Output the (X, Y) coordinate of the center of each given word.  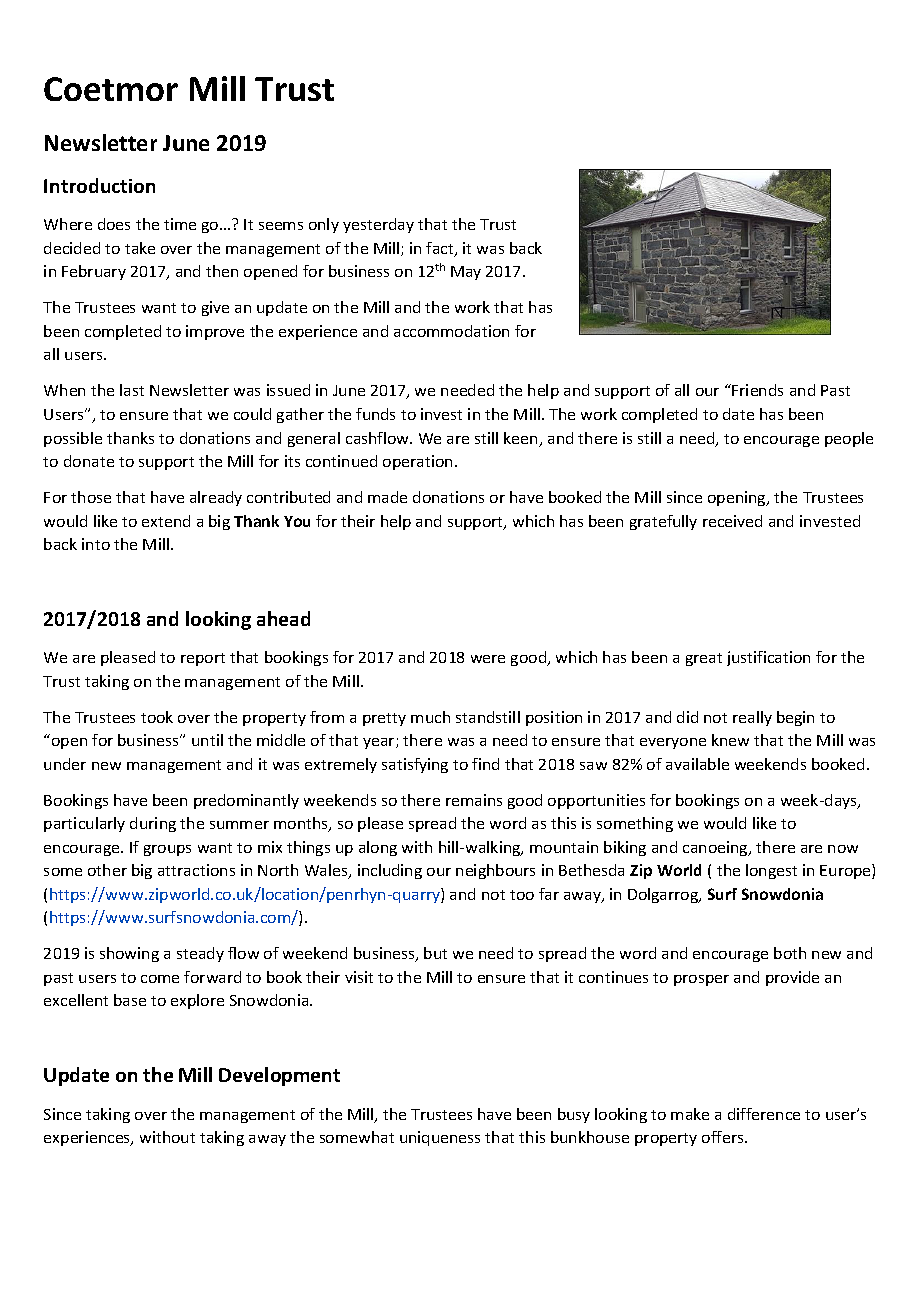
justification (768, 658)
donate (89, 461)
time (180, 224)
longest (771, 871)
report (203, 659)
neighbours (495, 871)
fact (441, 249)
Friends (757, 390)
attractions (196, 870)
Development (279, 1076)
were (488, 659)
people (849, 439)
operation (417, 462)
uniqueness (440, 1138)
